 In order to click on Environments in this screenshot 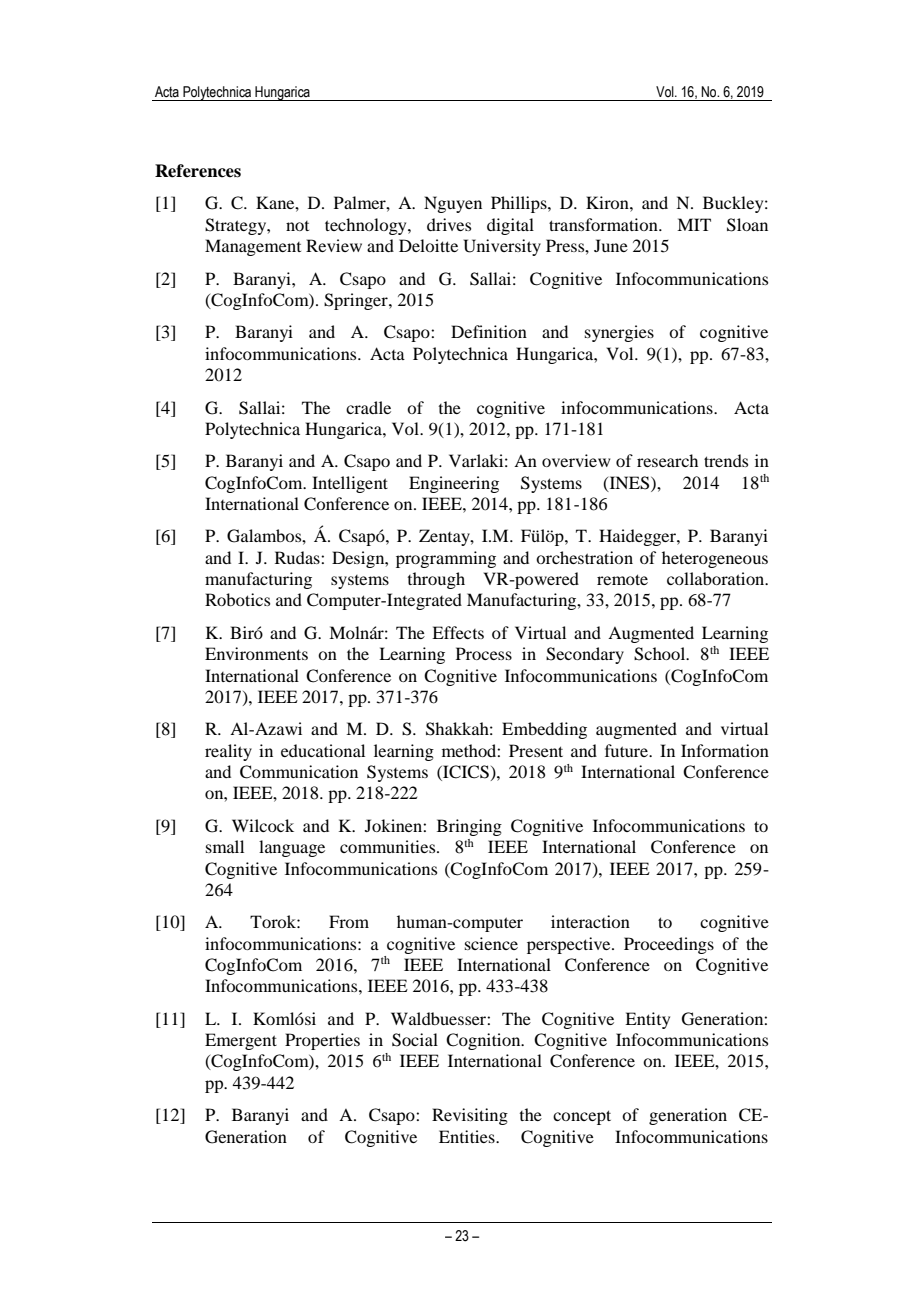, I will do `click(256, 653)`.
